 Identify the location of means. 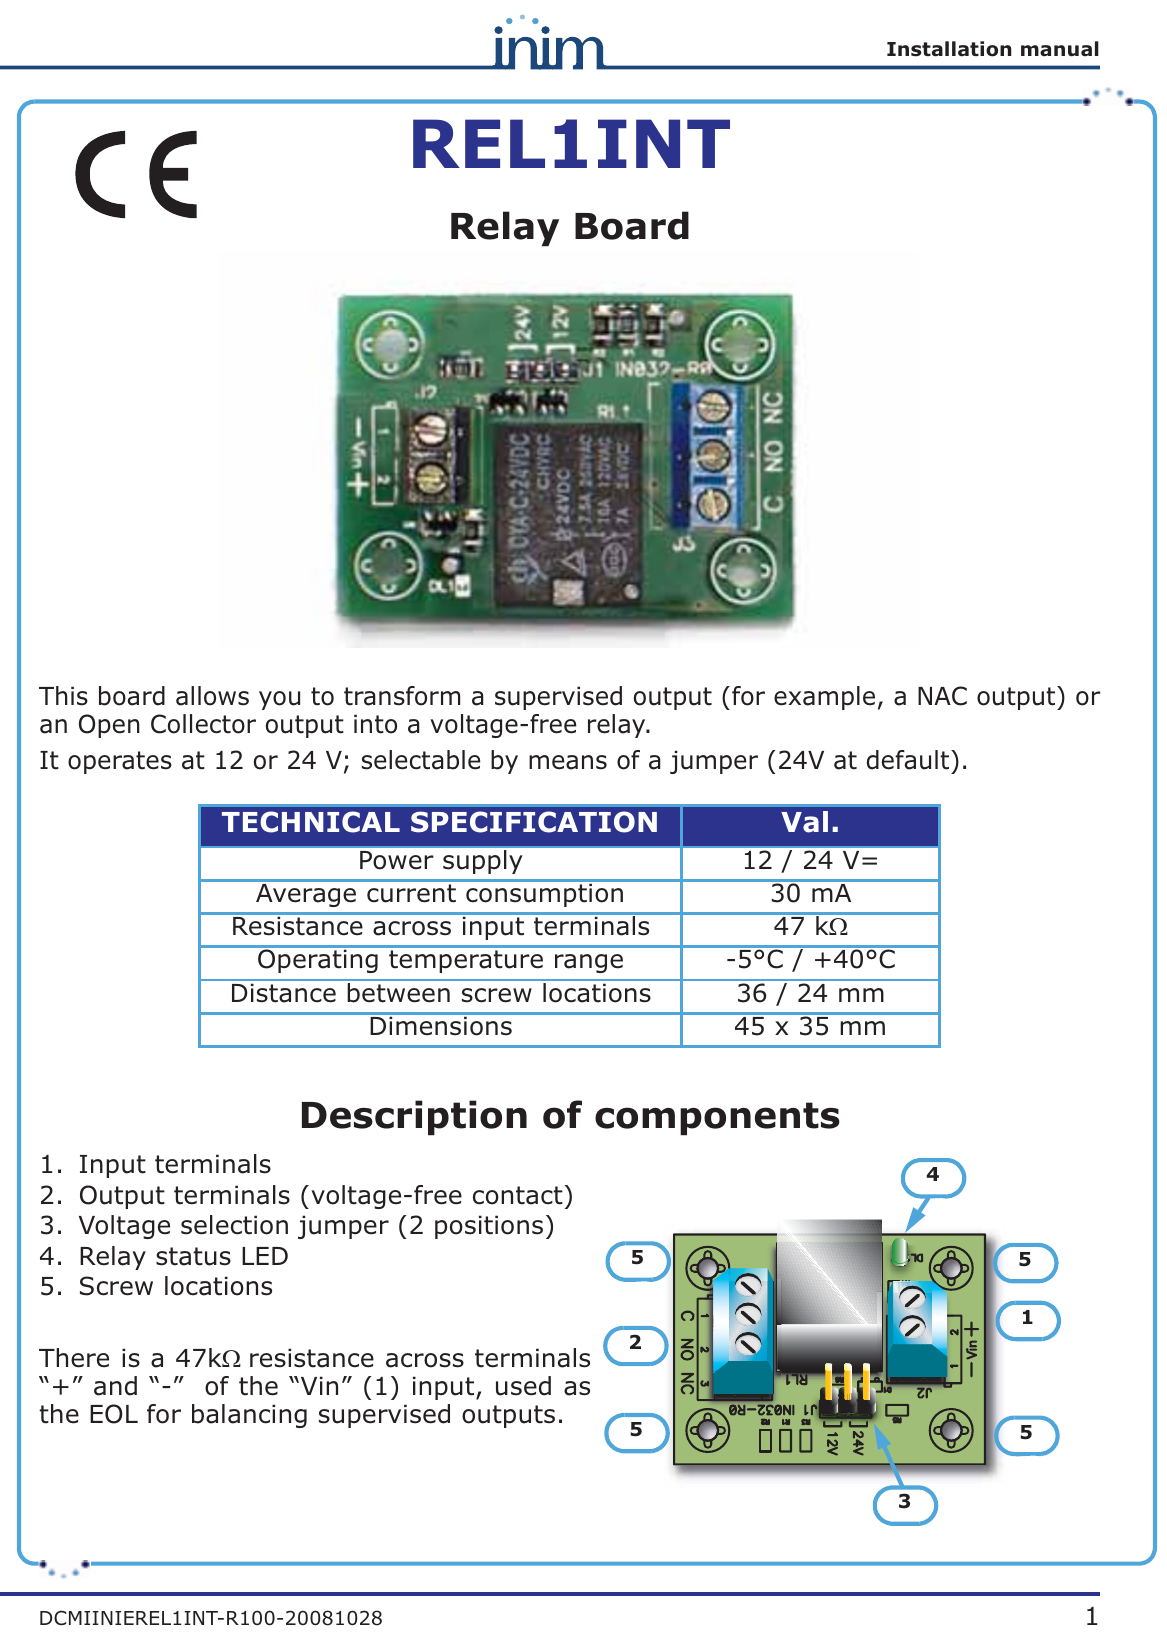
(568, 762).
